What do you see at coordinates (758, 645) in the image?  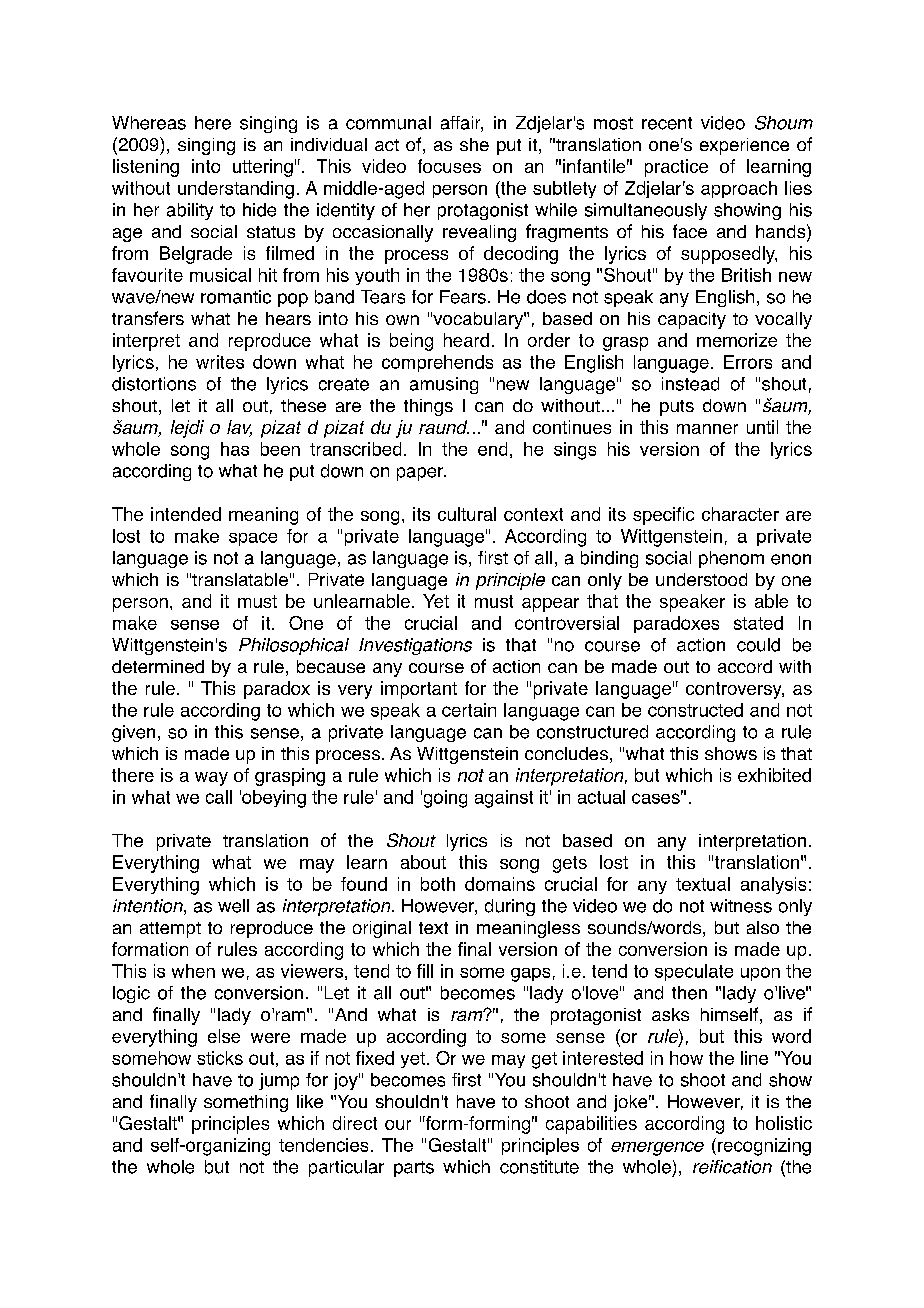 I see `could` at bounding box center [758, 645].
